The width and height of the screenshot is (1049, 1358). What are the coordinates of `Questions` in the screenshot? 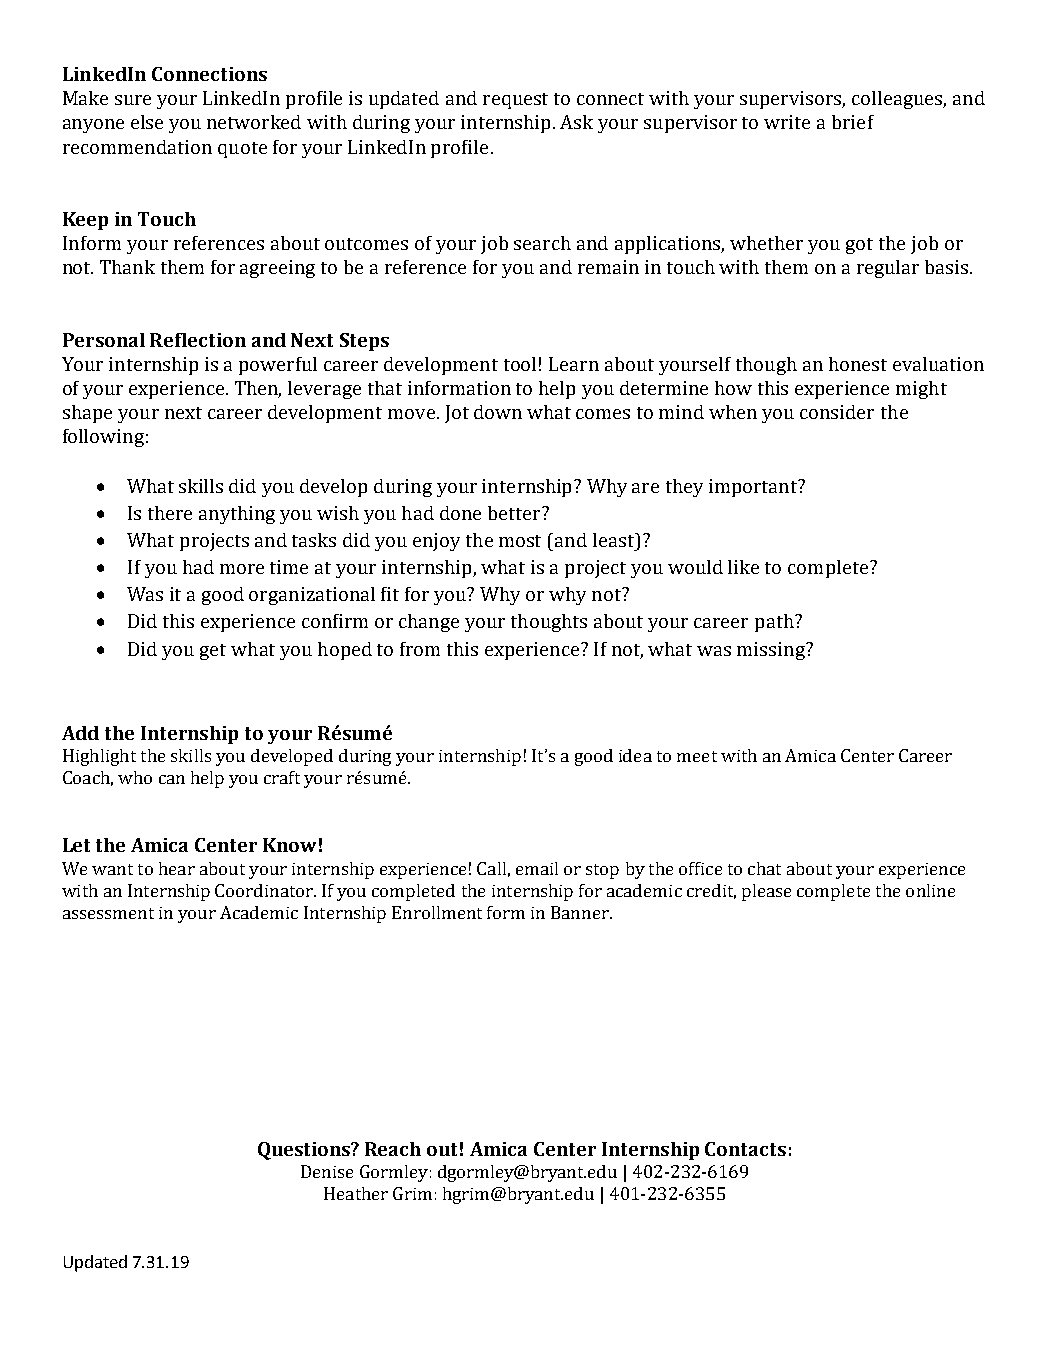 It's located at (305, 1151).
